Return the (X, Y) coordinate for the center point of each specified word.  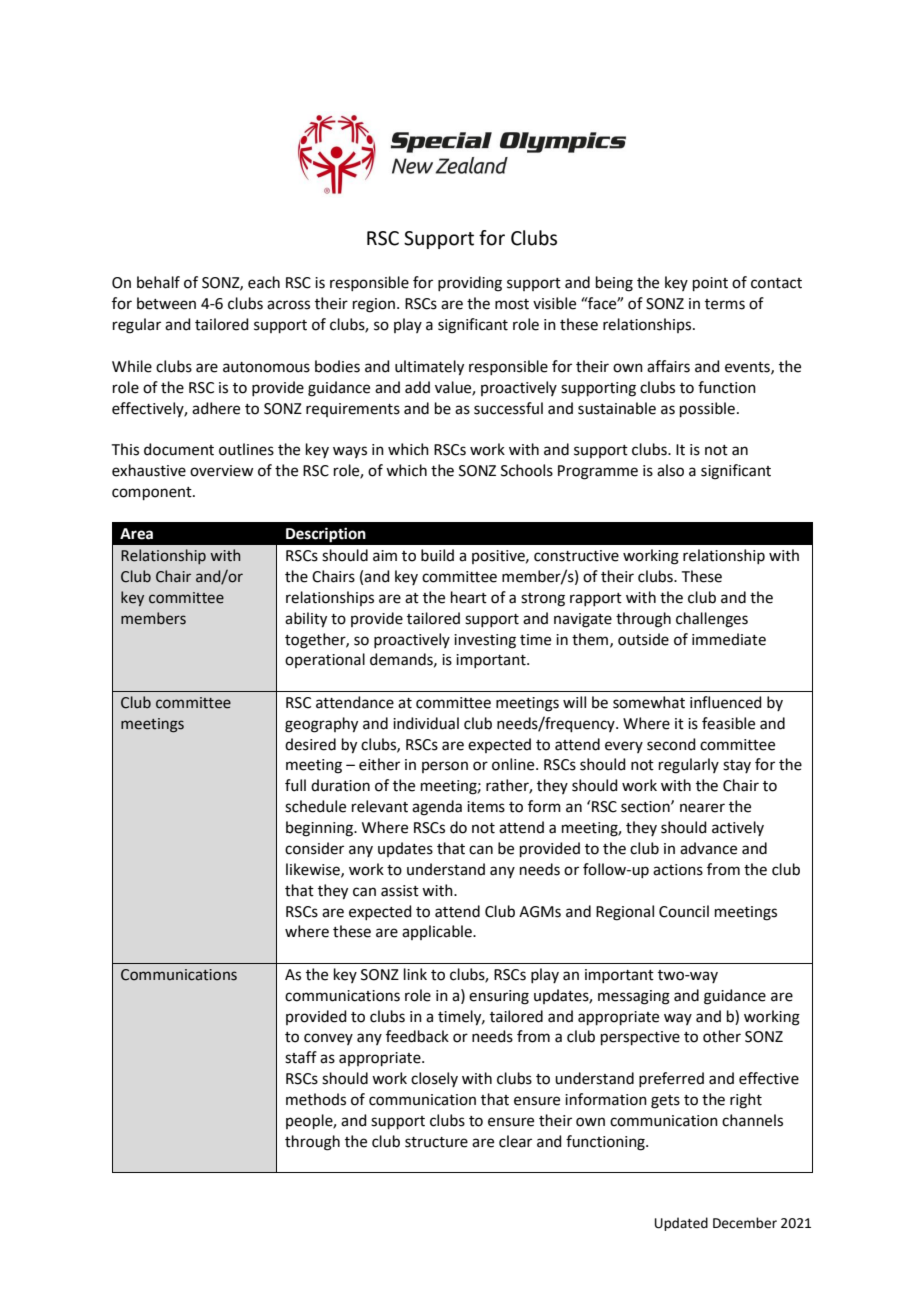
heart (469, 597)
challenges (712, 620)
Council (684, 911)
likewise (314, 870)
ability (306, 620)
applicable (438, 932)
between (166, 303)
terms (725, 304)
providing (470, 284)
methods (316, 1099)
